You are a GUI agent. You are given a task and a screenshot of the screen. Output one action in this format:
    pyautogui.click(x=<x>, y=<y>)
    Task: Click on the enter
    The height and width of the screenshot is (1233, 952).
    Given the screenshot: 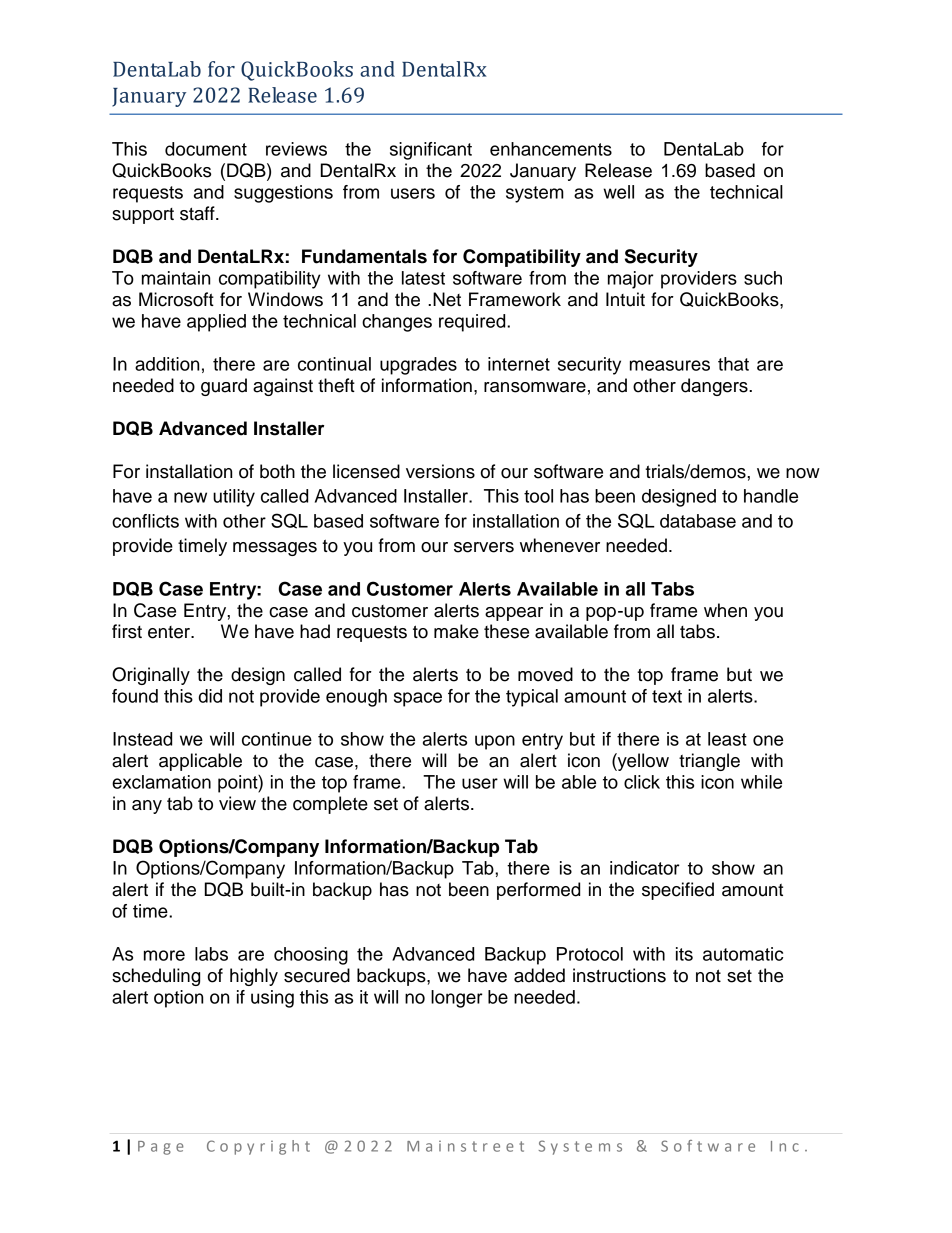 What is the action you would take?
    pyautogui.click(x=170, y=632)
